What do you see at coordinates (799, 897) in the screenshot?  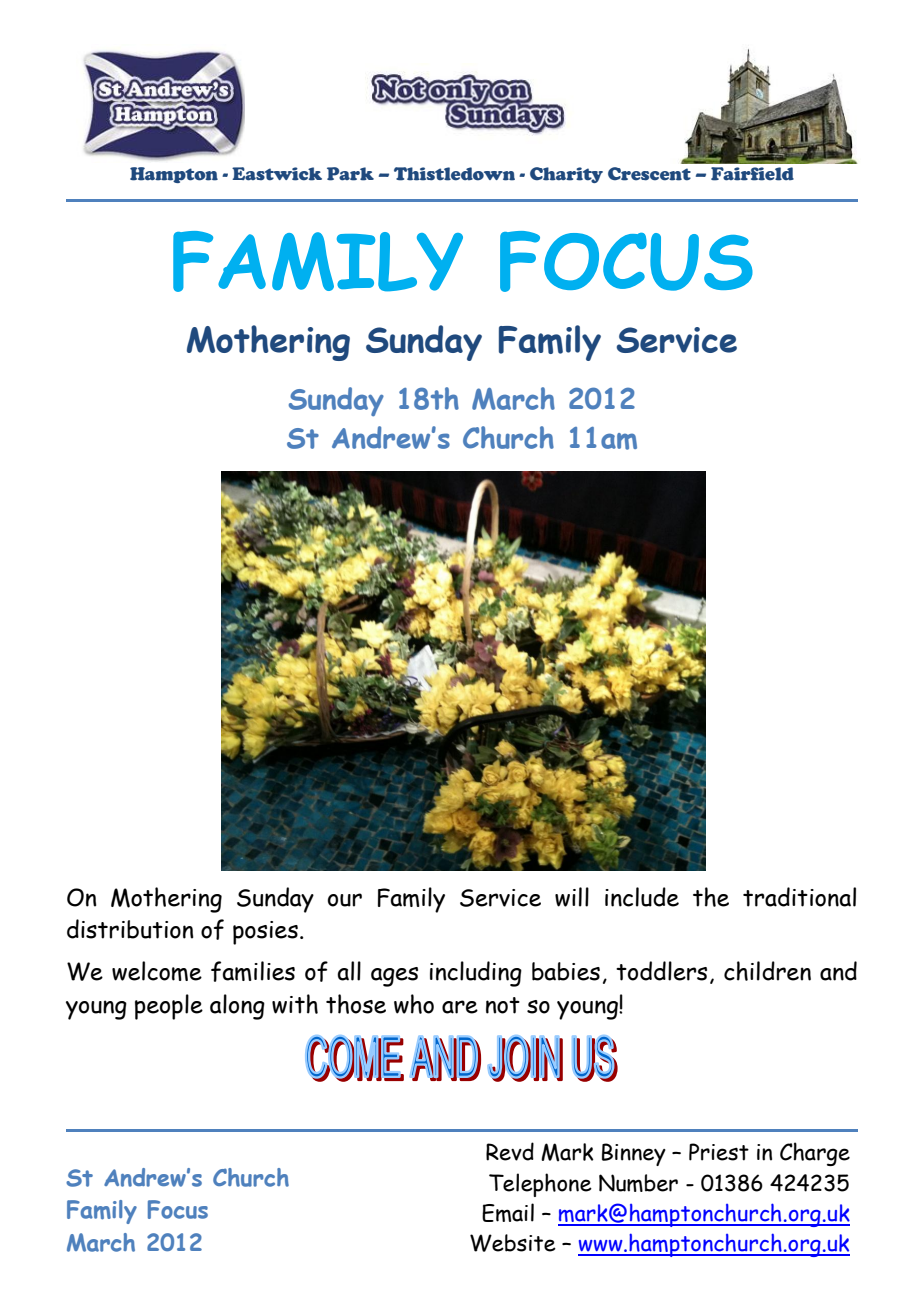 I see `traditional` at bounding box center [799, 897].
